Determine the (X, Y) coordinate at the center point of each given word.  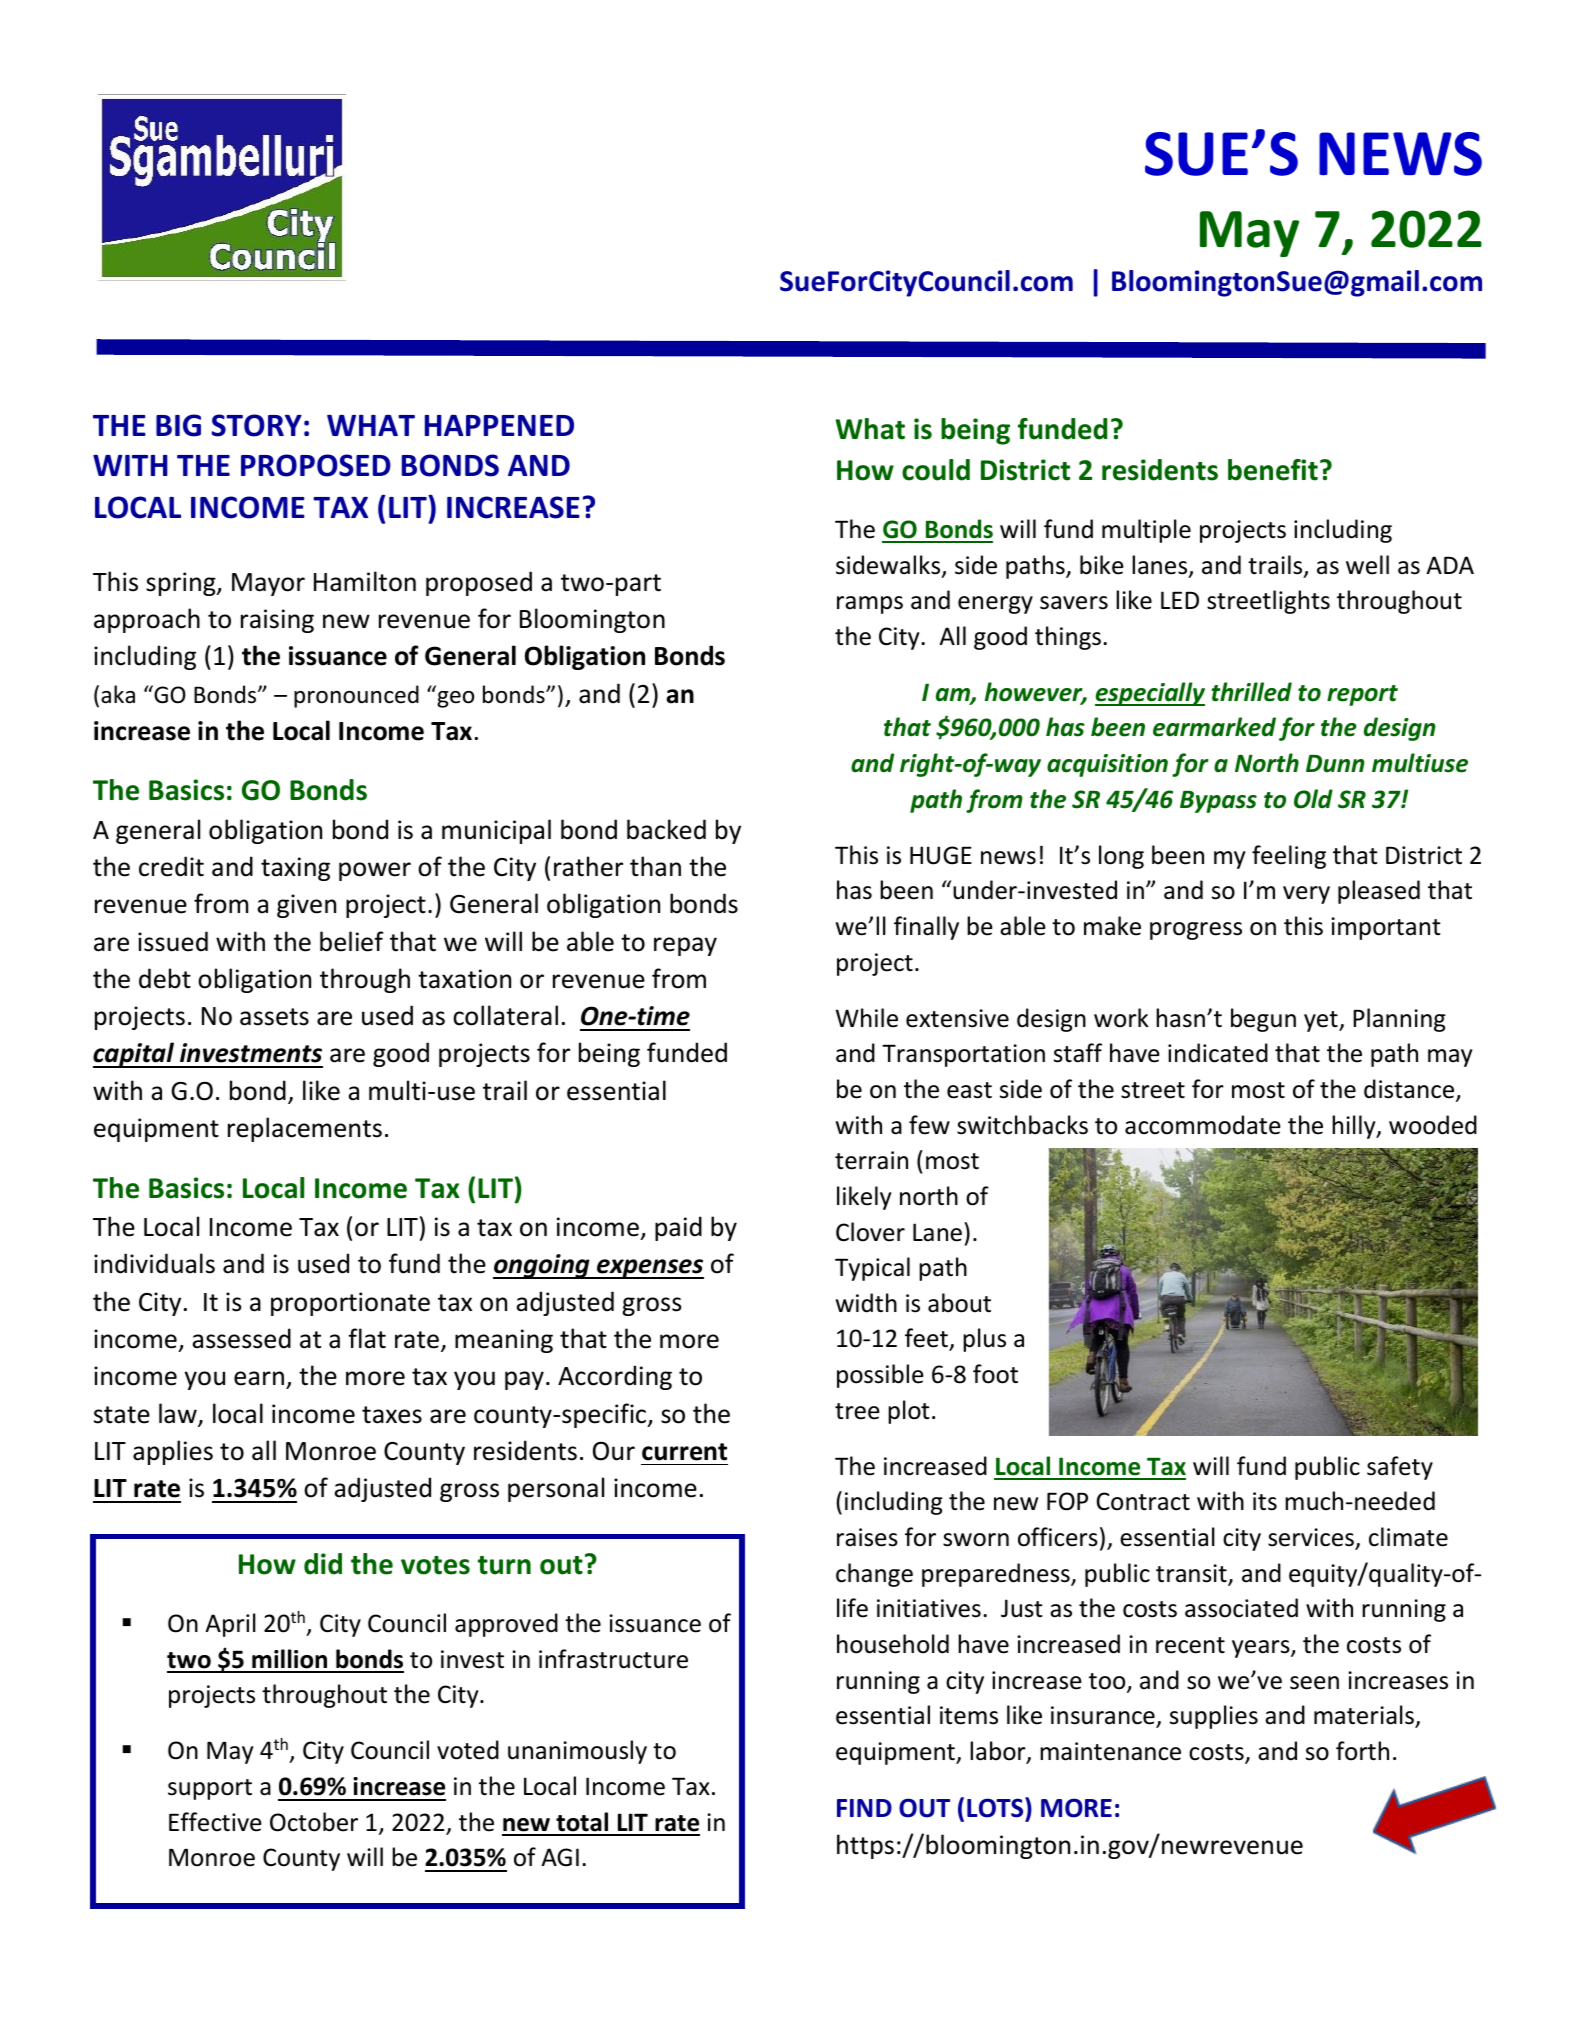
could (936, 470)
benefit (1273, 470)
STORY (257, 425)
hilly (1355, 1127)
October (314, 1822)
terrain (871, 1160)
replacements (305, 1129)
